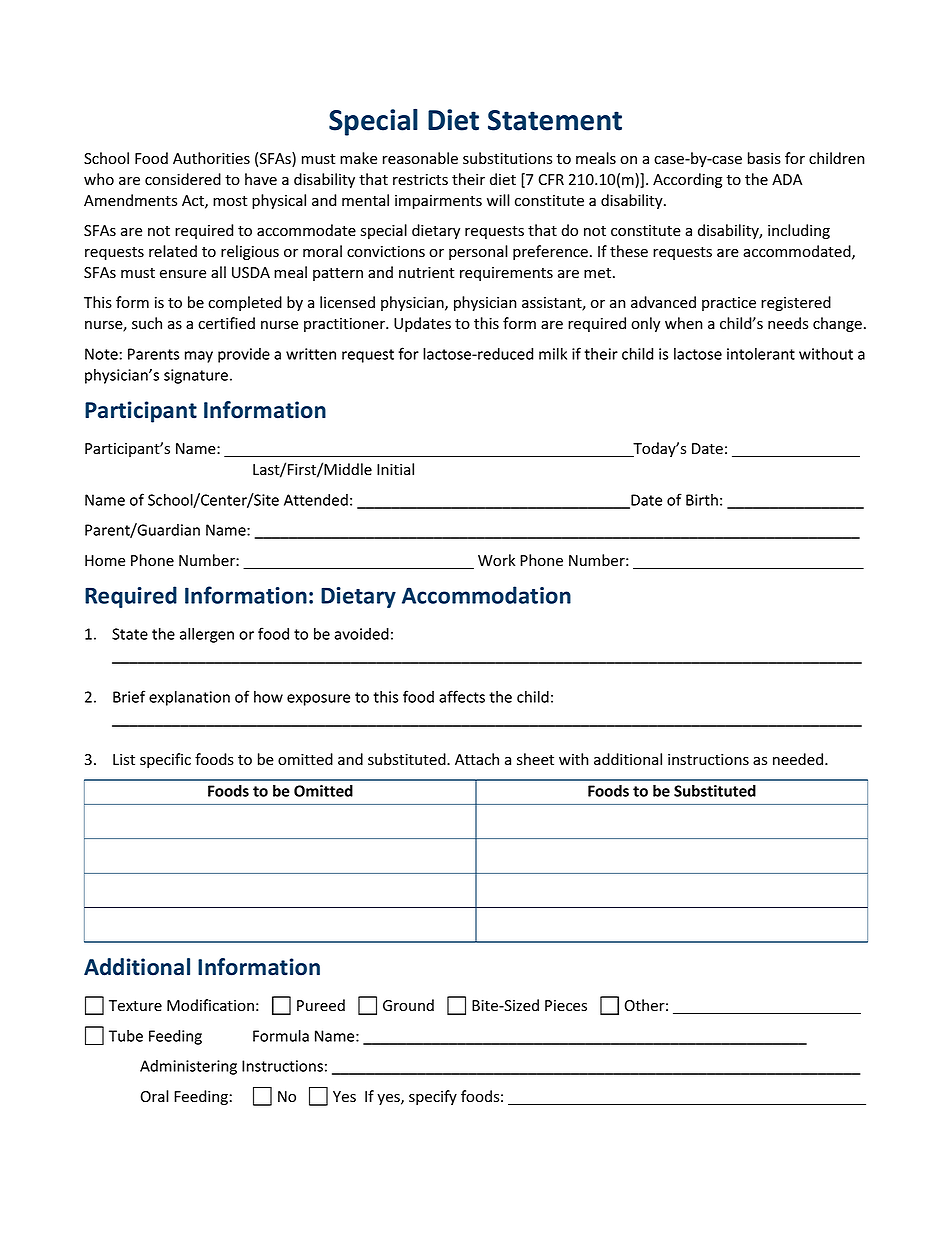 This screenshot has height=1233, width=952. What do you see at coordinates (498, 200) in the screenshot?
I see `will` at bounding box center [498, 200].
